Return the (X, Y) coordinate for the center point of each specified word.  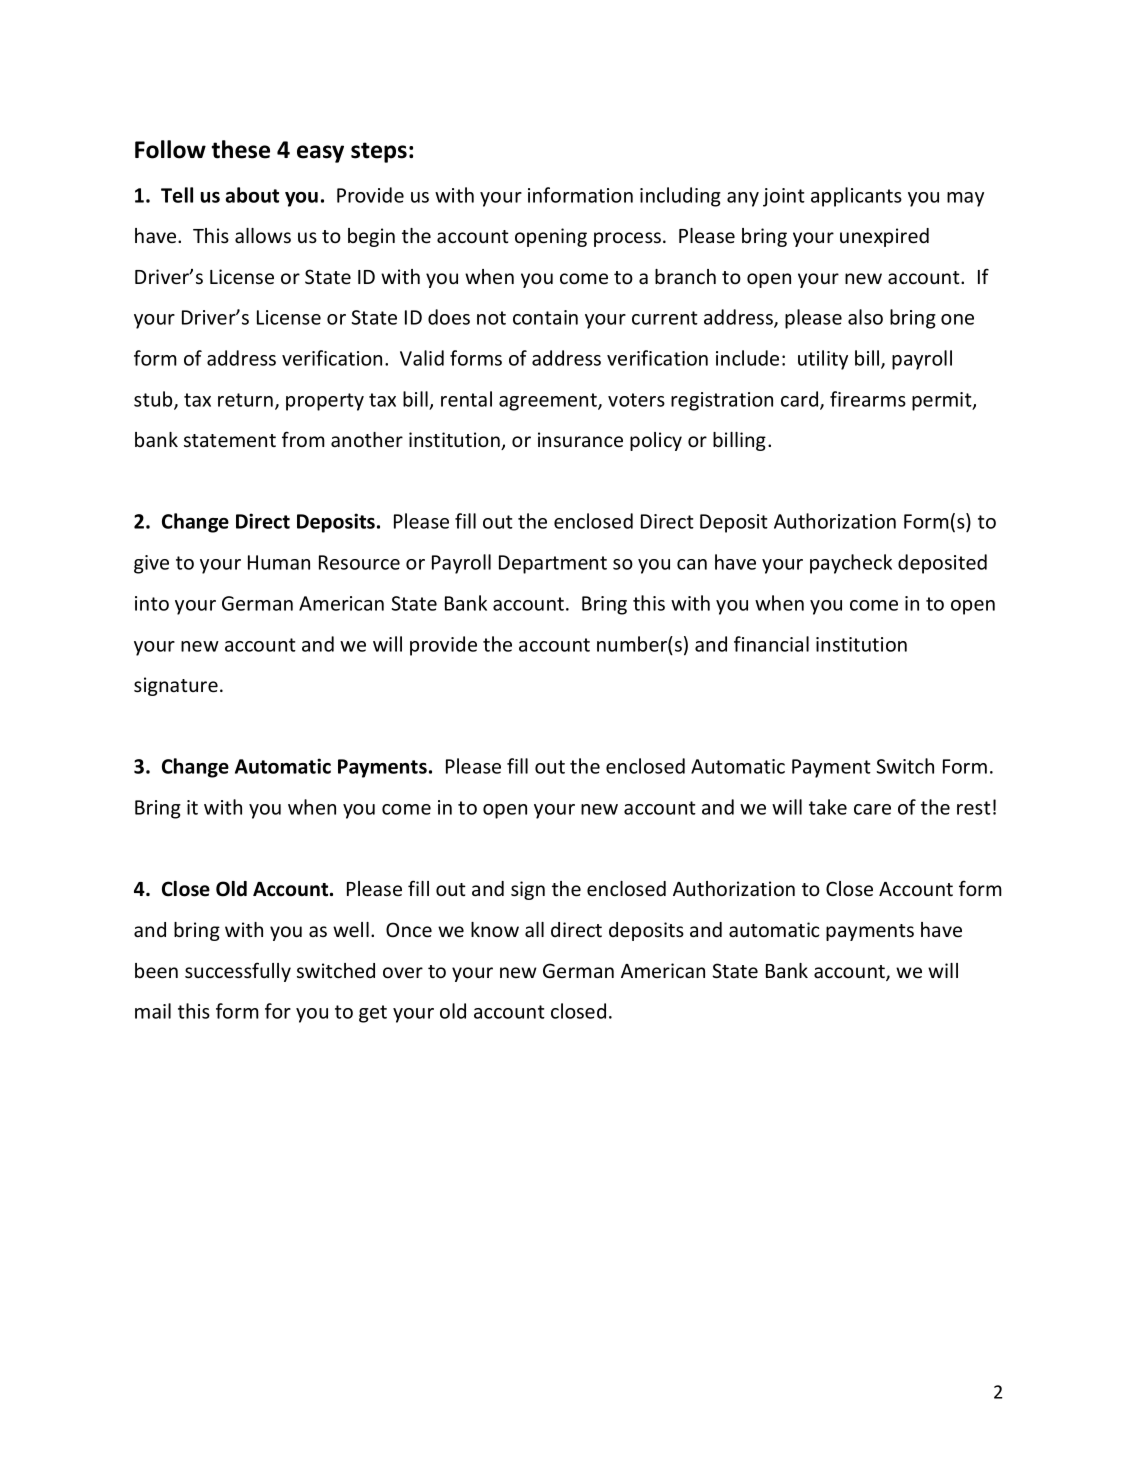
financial (771, 644)
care (872, 809)
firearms (868, 399)
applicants (856, 197)
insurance (580, 439)
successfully (238, 972)
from (303, 439)
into (152, 603)
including (680, 197)
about (252, 195)
